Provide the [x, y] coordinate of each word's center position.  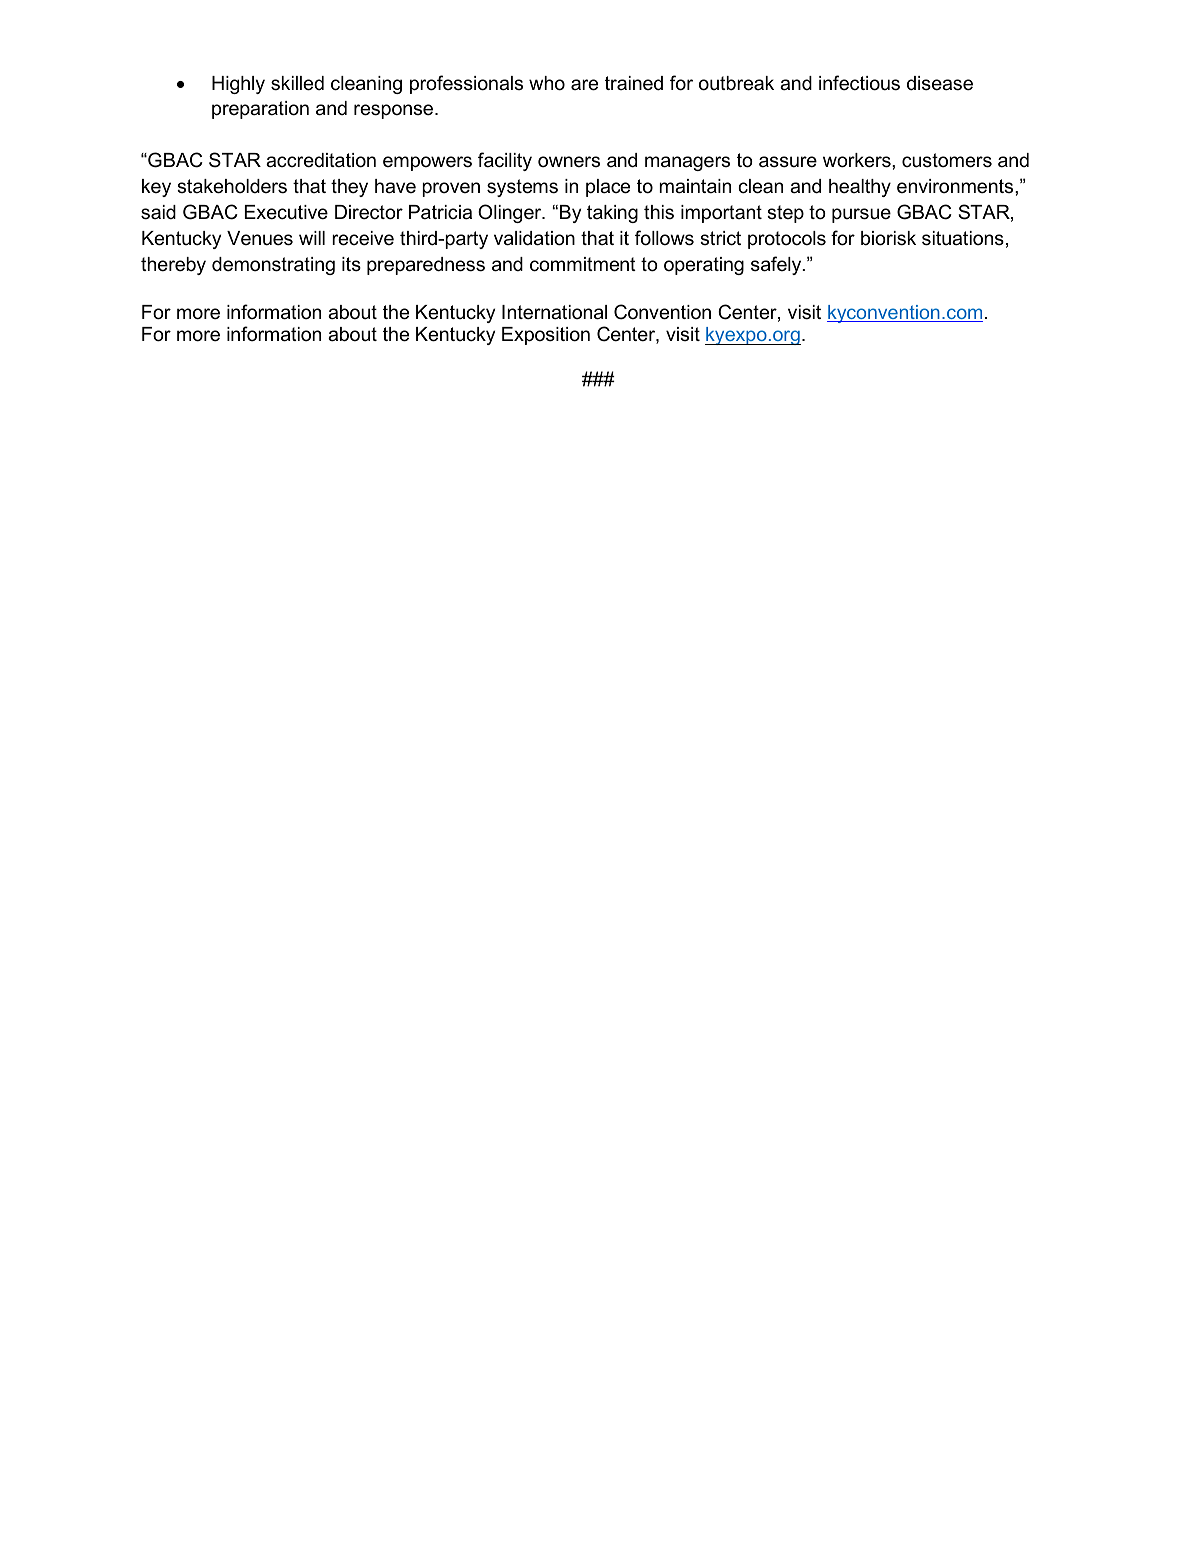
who [547, 83]
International [554, 312]
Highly [238, 85]
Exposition [546, 336]
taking [612, 214]
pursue [861, 215]
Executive [286, 212]
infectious [859, 83]
